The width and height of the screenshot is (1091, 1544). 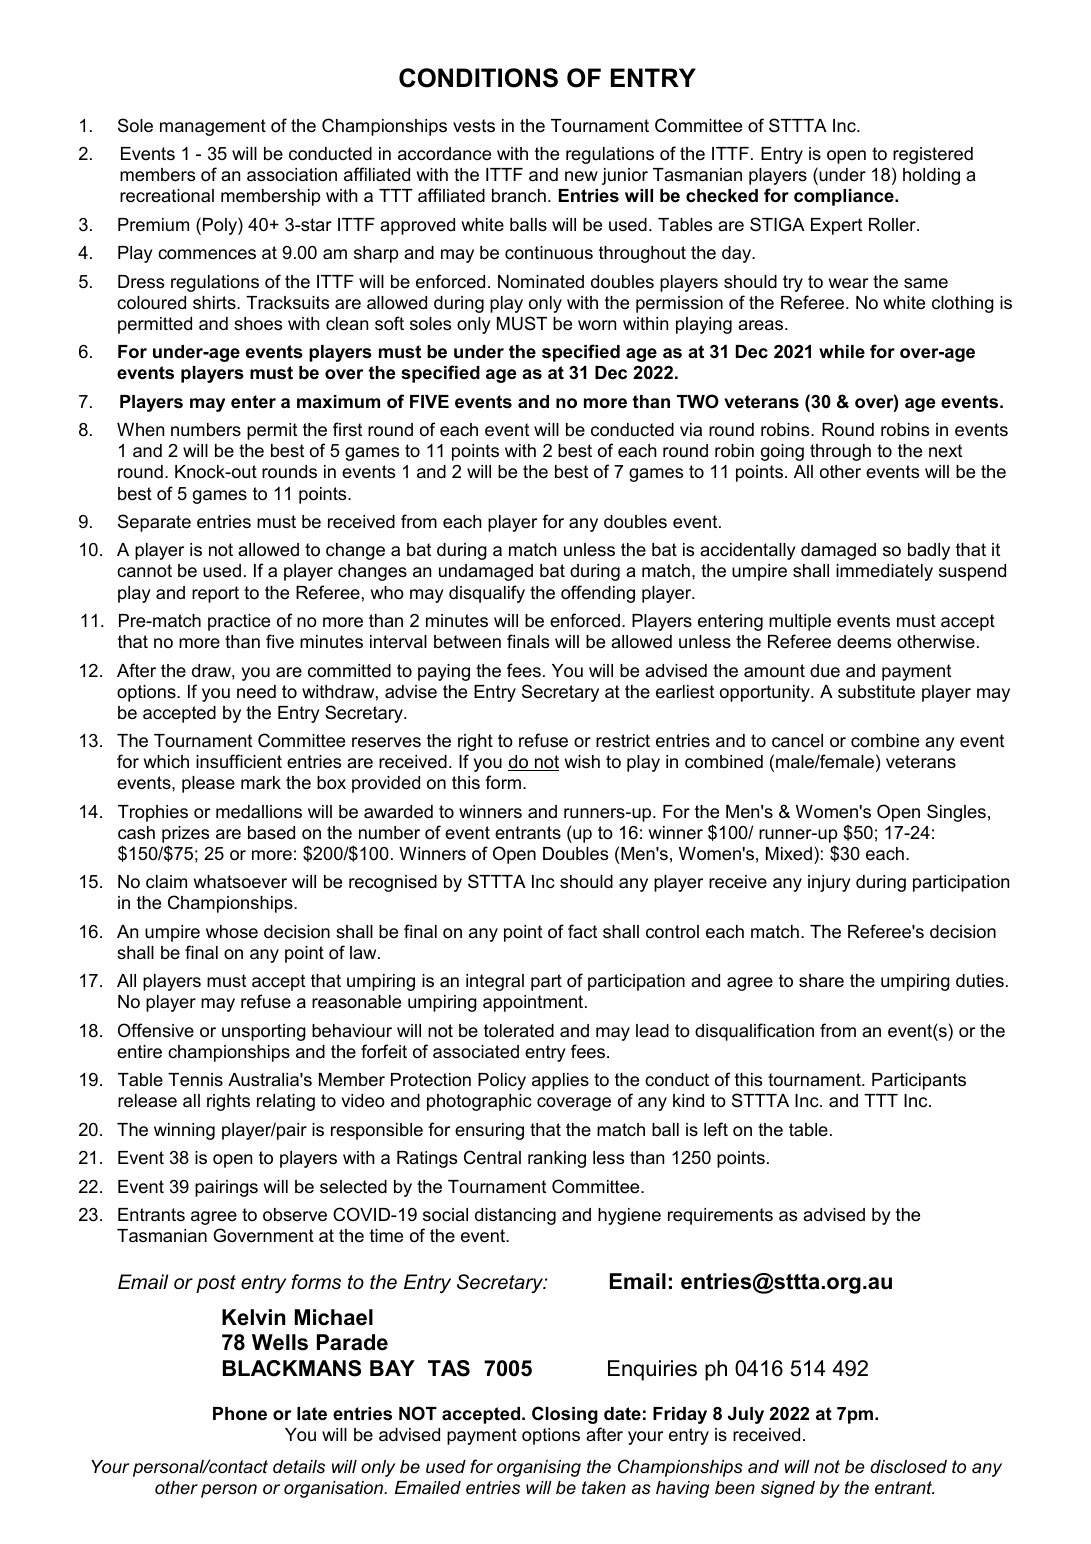 What do you see at coordinates (581, 176) in the screenshot?
I see `new` at bounding box center [581, 176].
